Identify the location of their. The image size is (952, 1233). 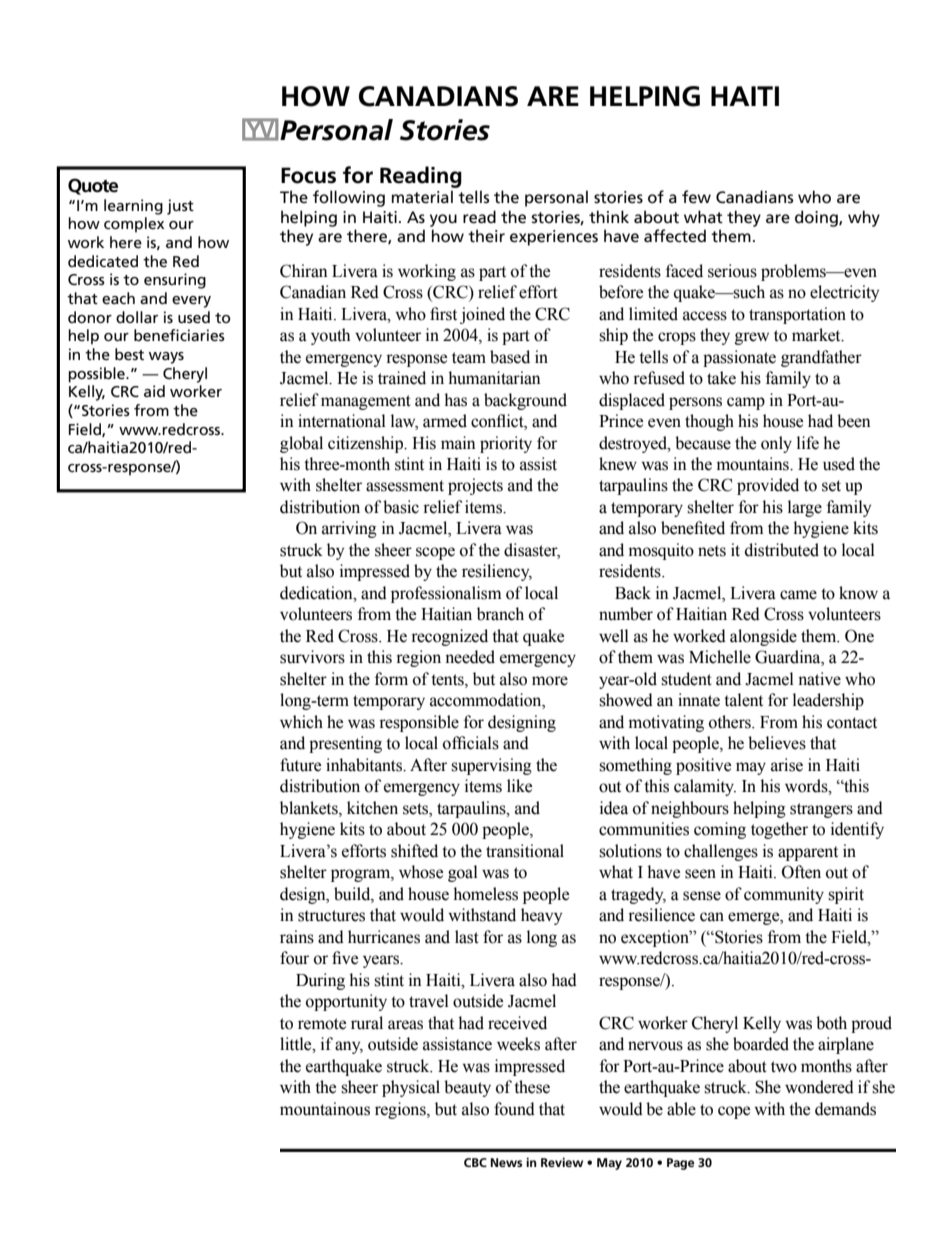
(486, 236).
